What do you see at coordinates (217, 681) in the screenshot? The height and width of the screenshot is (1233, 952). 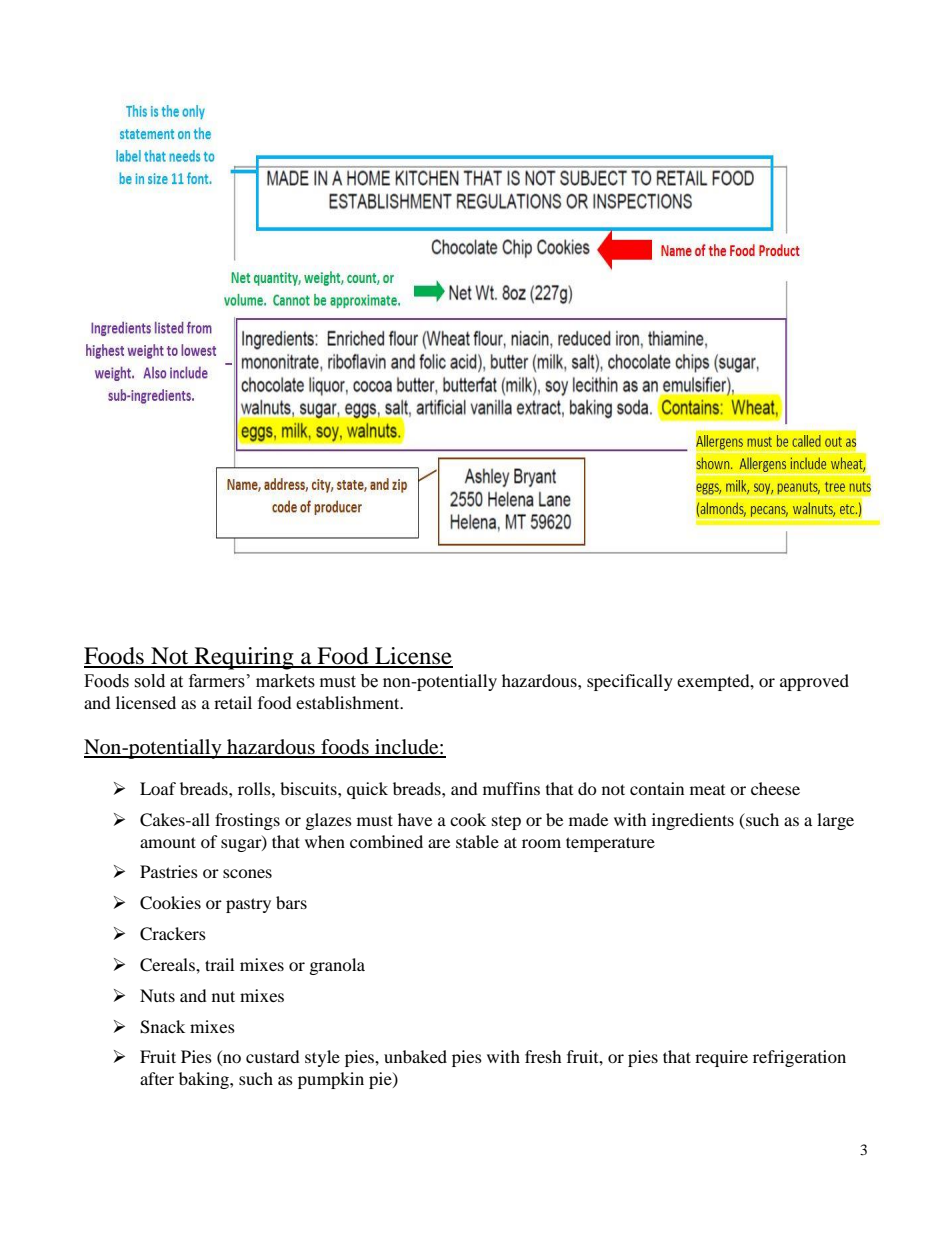 I see `farmers` at bounding box center [217, 681].
